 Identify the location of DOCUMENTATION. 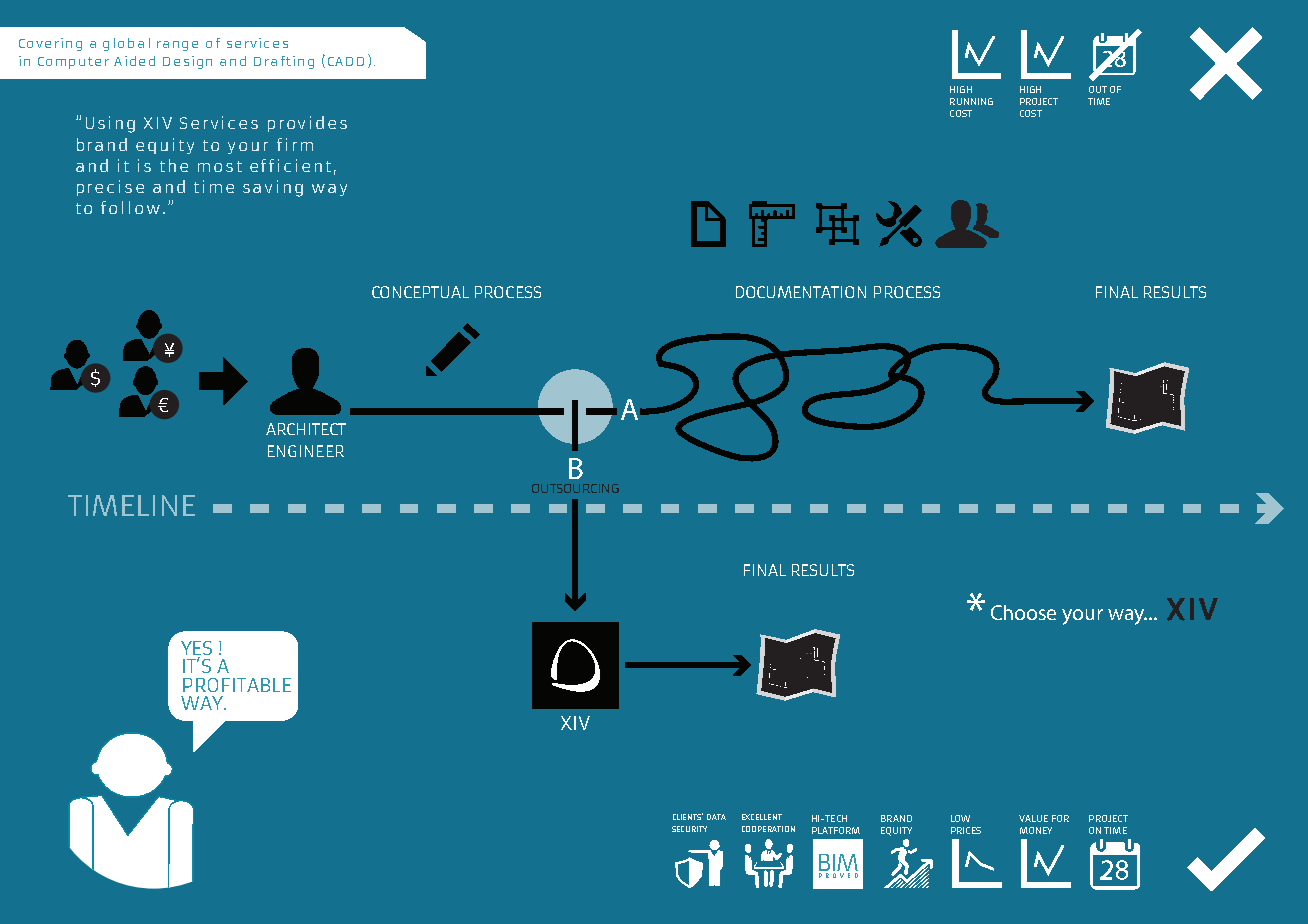
(801, 292).
